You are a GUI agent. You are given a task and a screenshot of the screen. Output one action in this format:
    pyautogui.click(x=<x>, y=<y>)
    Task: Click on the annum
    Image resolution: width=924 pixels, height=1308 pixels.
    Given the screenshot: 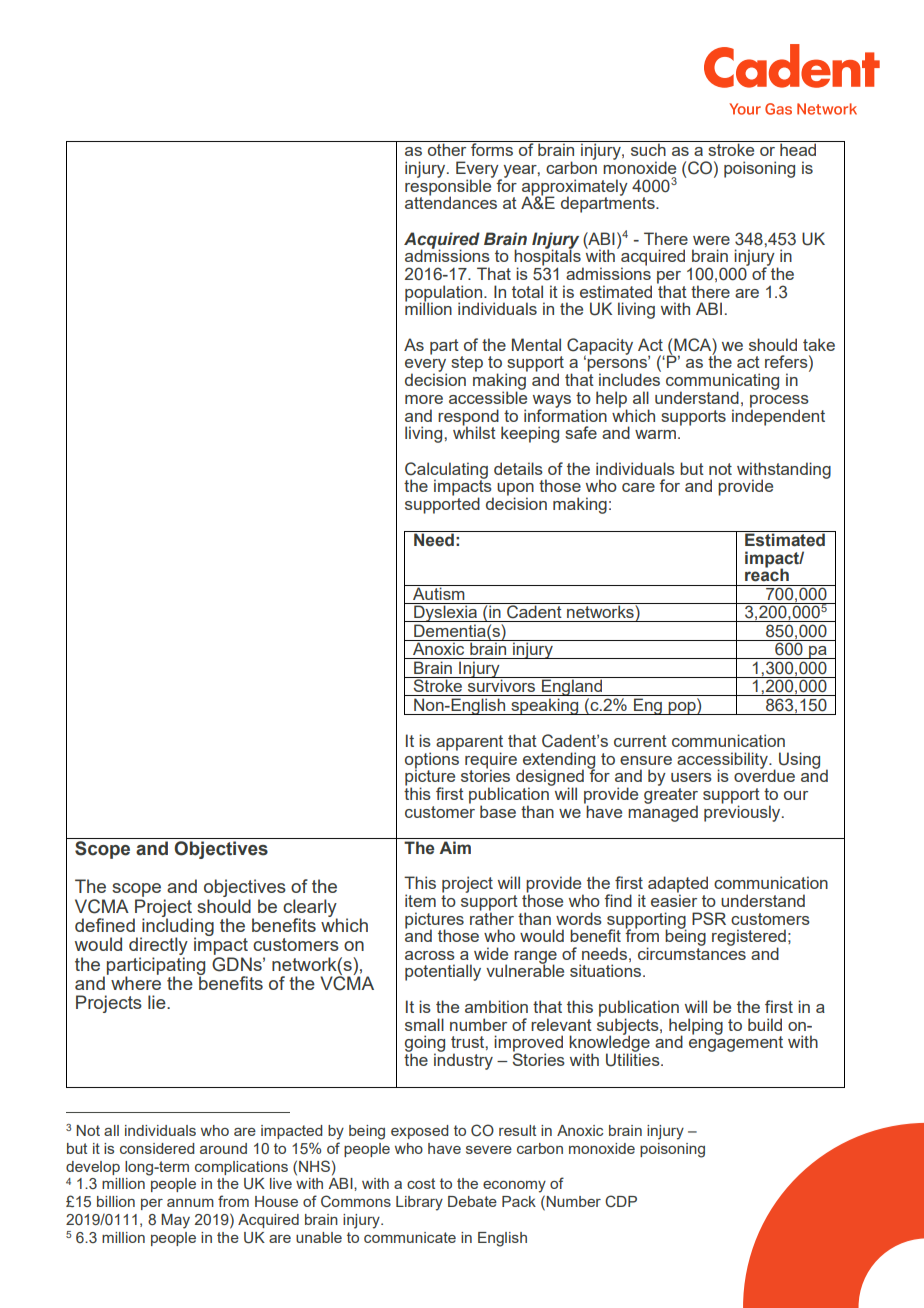 What is the action you would take?
    pyautogui.click(x=190, y=1203)
